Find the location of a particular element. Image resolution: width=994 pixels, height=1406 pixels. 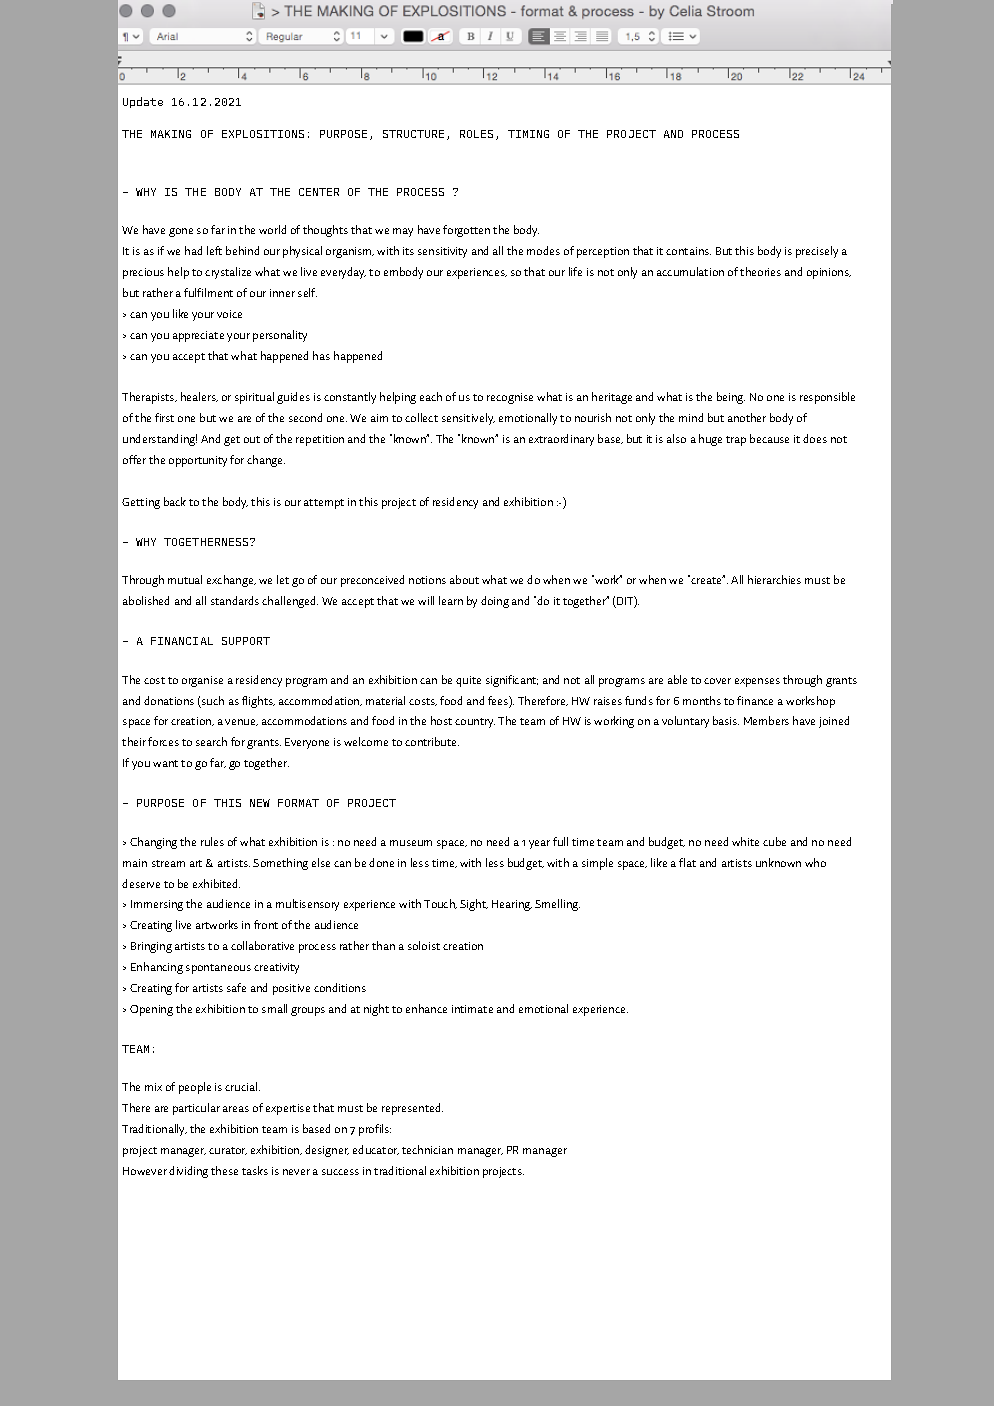

Traditionally is located at coordinates (154, 1130).
